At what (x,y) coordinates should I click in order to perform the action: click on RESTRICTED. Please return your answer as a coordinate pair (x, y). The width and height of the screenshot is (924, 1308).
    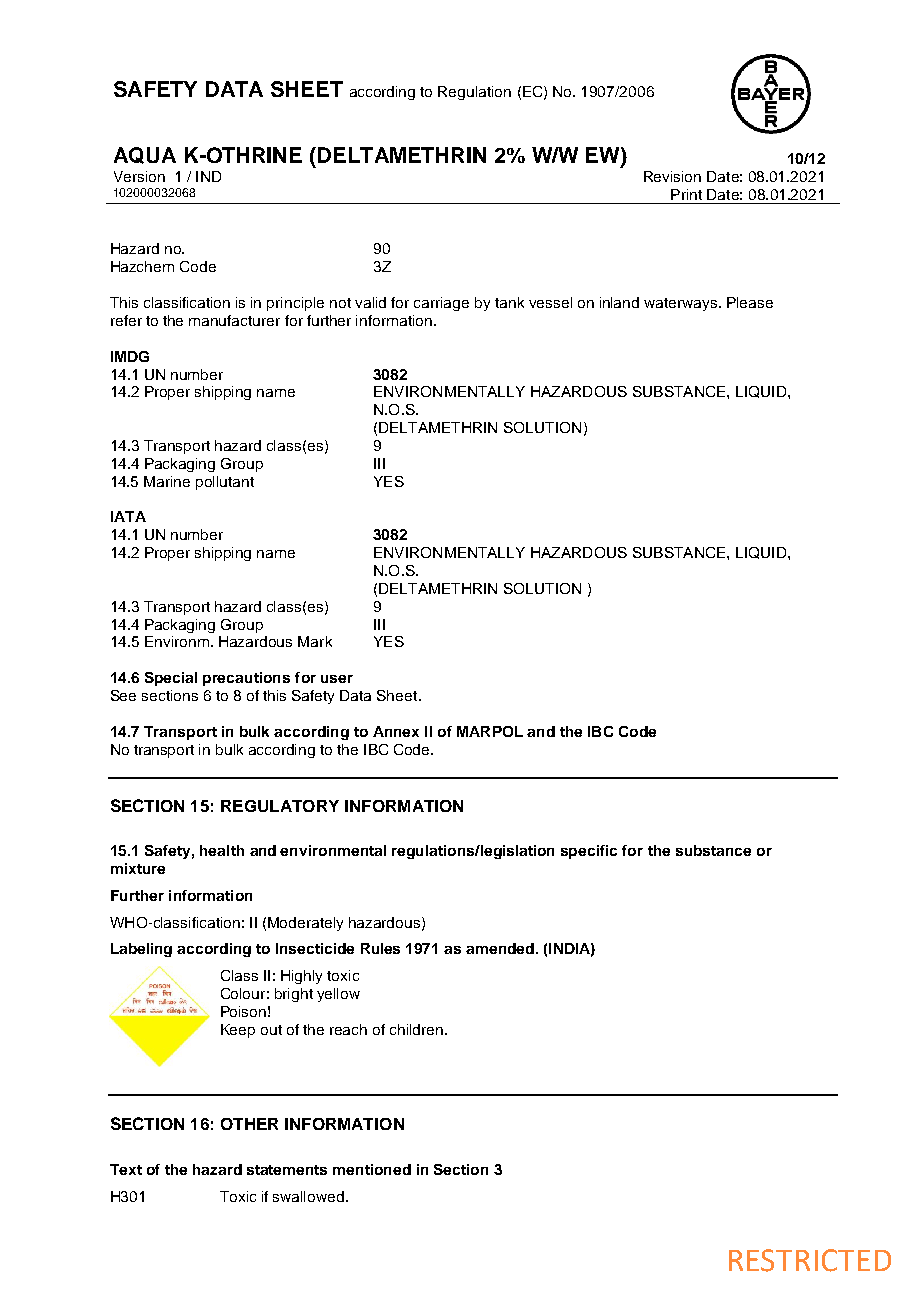
    Looking at the image, I should click on (810, 1260).
